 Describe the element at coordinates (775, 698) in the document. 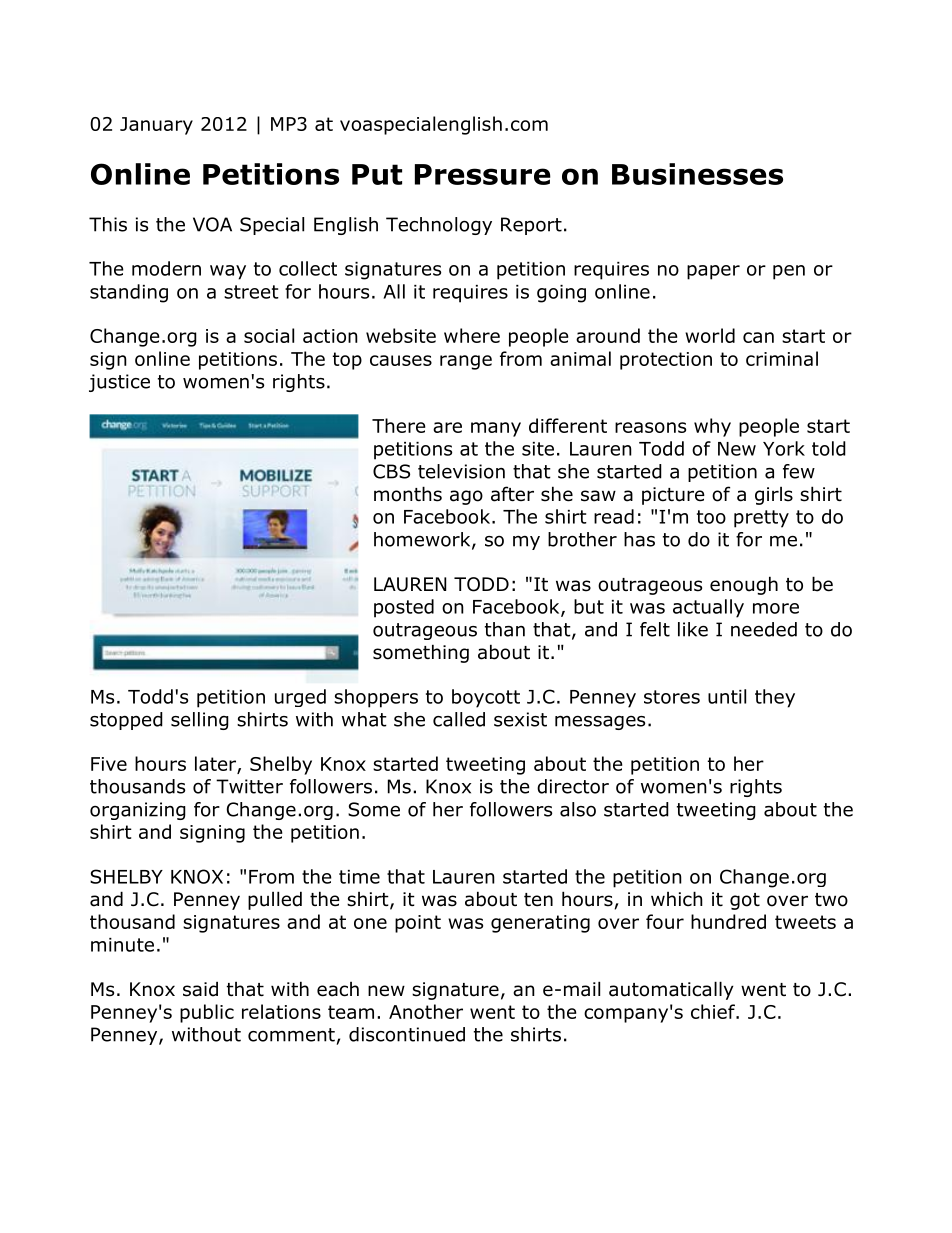

I see `they` at that location.
